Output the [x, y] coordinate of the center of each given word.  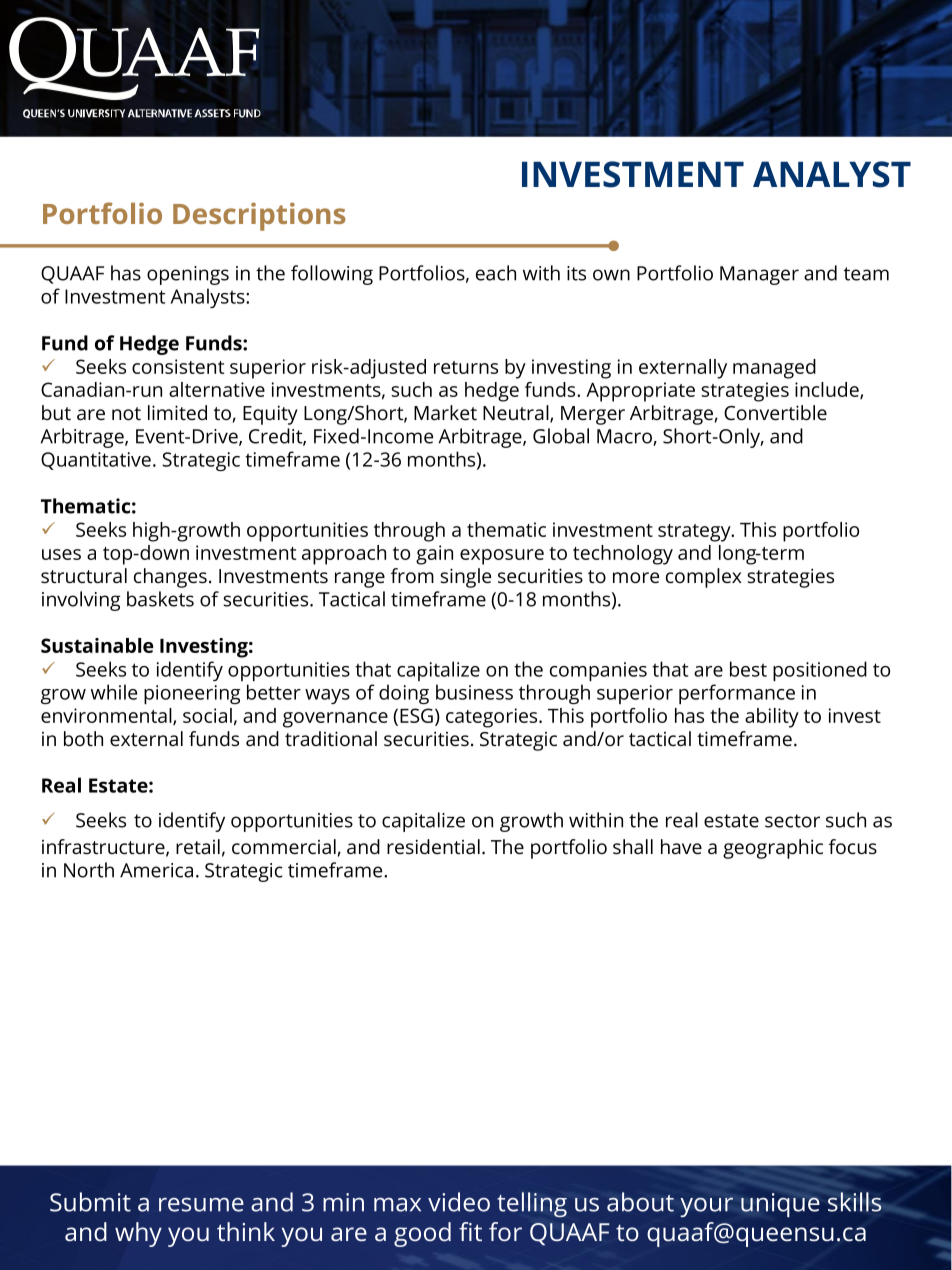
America [156, 870]
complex [704, 578]
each [496, 273]
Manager [759, 275]
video [459, 1202]
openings [188, 275]
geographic [773, 849]
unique [780, 1205]
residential [433, 846]
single [465, 578]
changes [170, 578]
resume [201, 1205]
